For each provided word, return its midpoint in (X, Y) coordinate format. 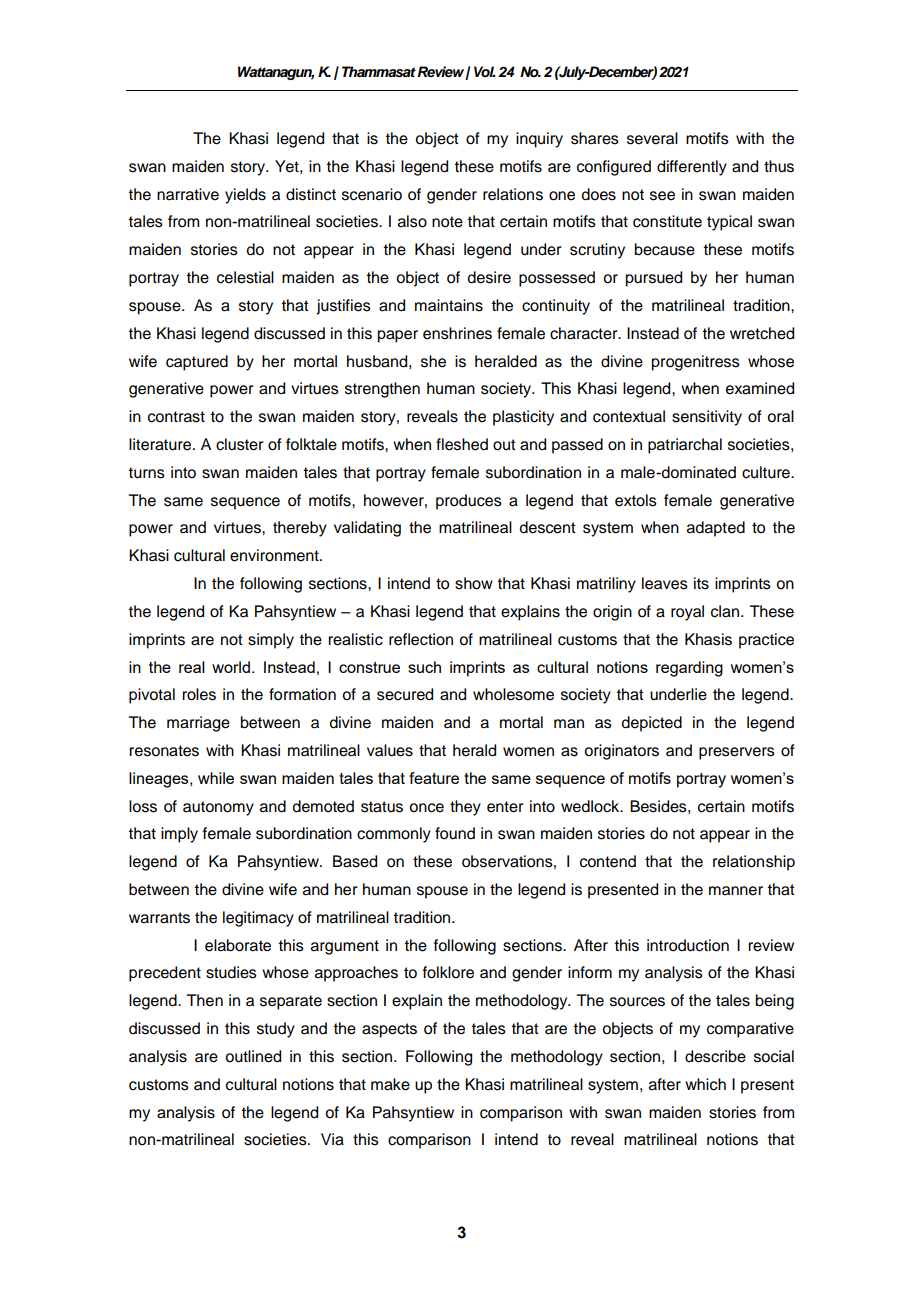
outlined (253, 1056)
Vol (484, 71)
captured (197, 363)
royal (687, 613)
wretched (762, 333)
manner (736, 891)
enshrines (457, 333)
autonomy (218, 808)
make (390, 1084)
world (231, 667)
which (705, 1084)
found (455, 833)
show (474, 583)
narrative (188, 194)
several (652, 138)
